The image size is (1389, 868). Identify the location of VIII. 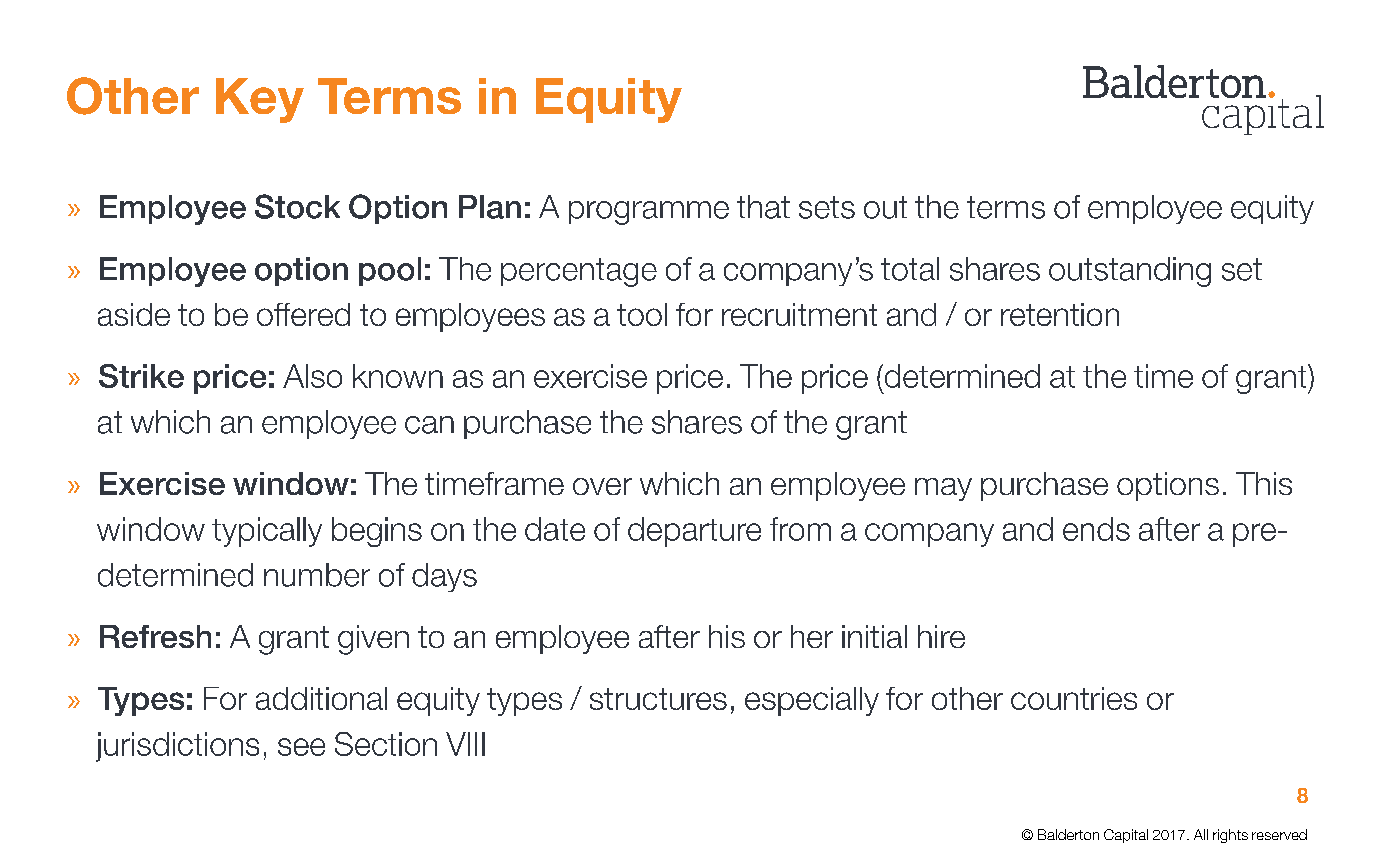
(465, 744).
